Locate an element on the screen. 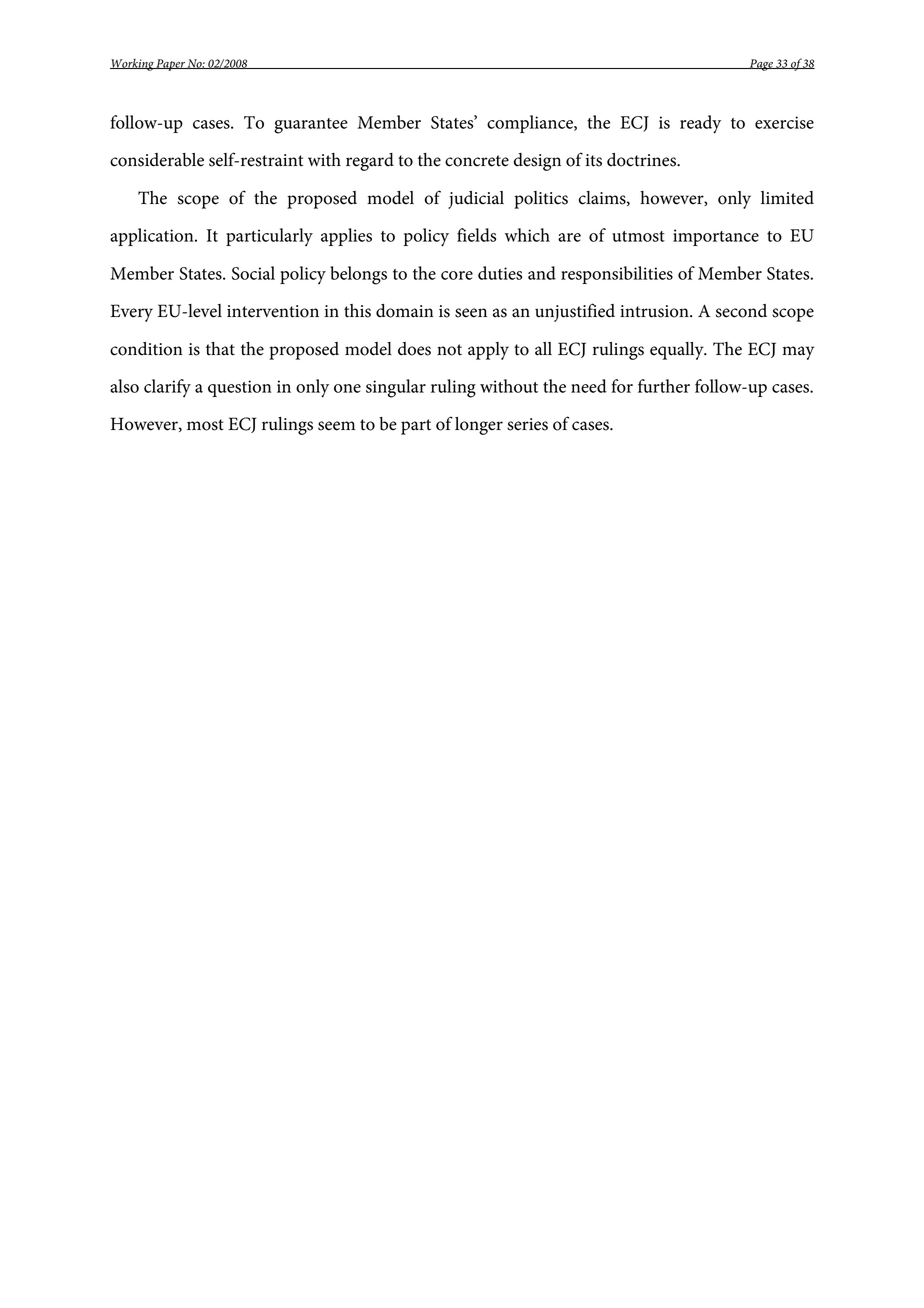 The height and width of the screenshot is (1308, 924). considerable is located at coordinates (157, 160).
